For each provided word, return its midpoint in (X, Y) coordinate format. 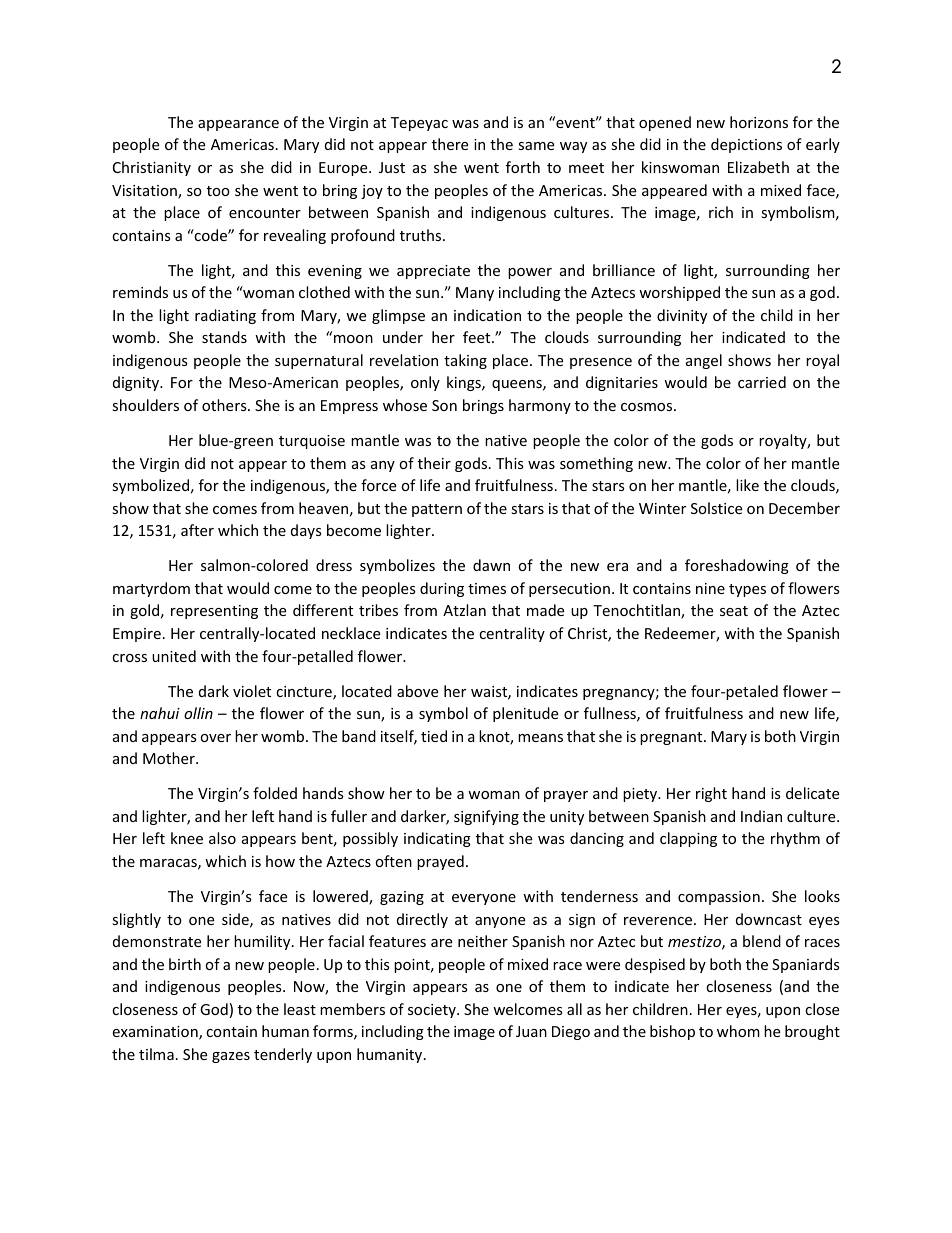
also (222, 838)
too (218, 191)
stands (224, 337)
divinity (682, 316)
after (197, 530)
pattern (437, 510)
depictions (746, 145)
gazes (231, 1057)
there (450, 144)
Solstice (716, 508)
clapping (688, 839)
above (417, 691)
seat (734, 611)
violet (252, 691)
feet (478, 337)
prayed (440, 862)
